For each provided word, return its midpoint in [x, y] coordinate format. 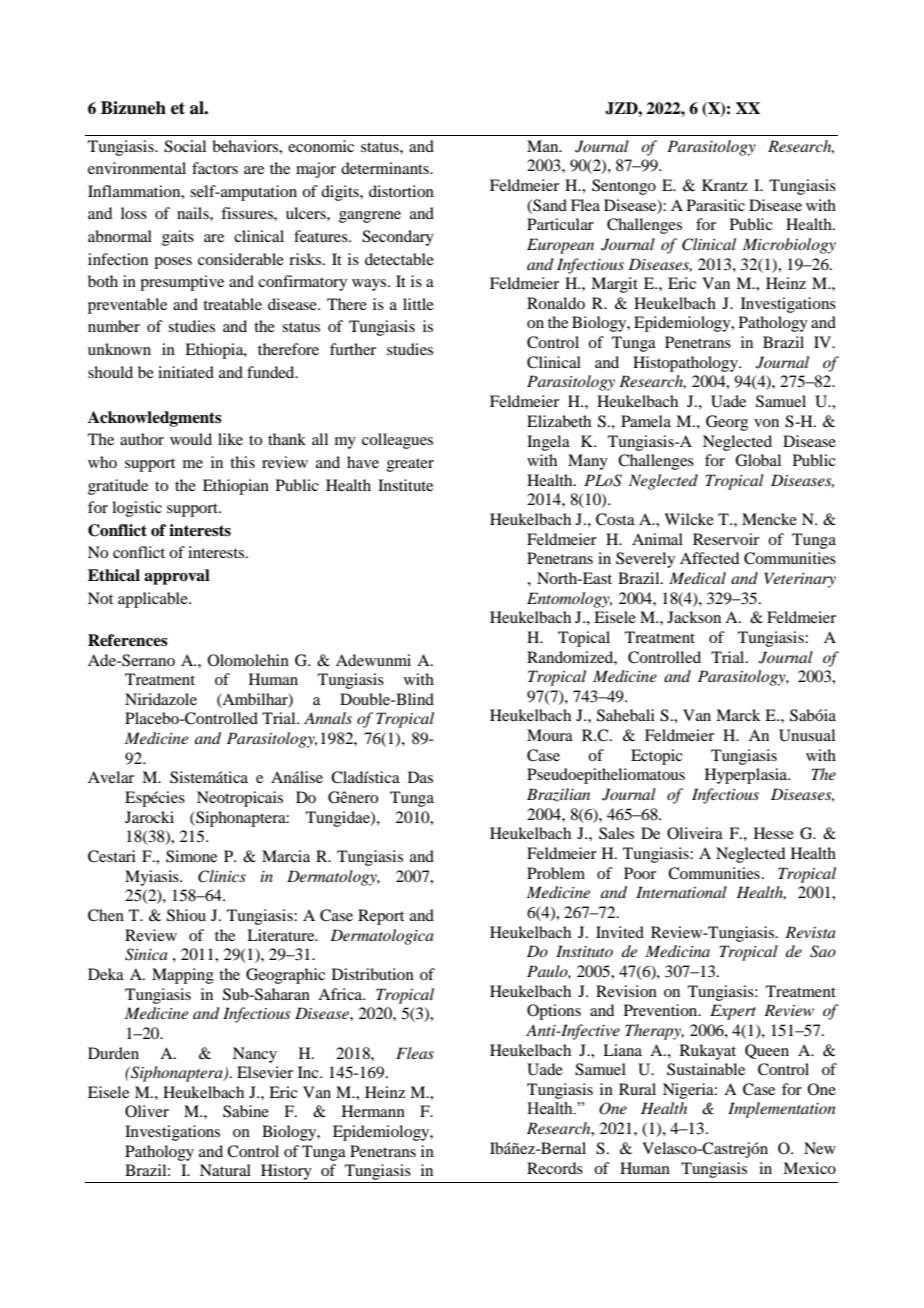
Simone [191, 856]
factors [215, 168]
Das [420, 777]
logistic [137, 509]
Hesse [774, 833]
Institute [405, 485]
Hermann [373, 1111]
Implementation [782, 1110]
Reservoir [726, 539]
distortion [401, 191]
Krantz [725, 185]
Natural [225, 1170]
